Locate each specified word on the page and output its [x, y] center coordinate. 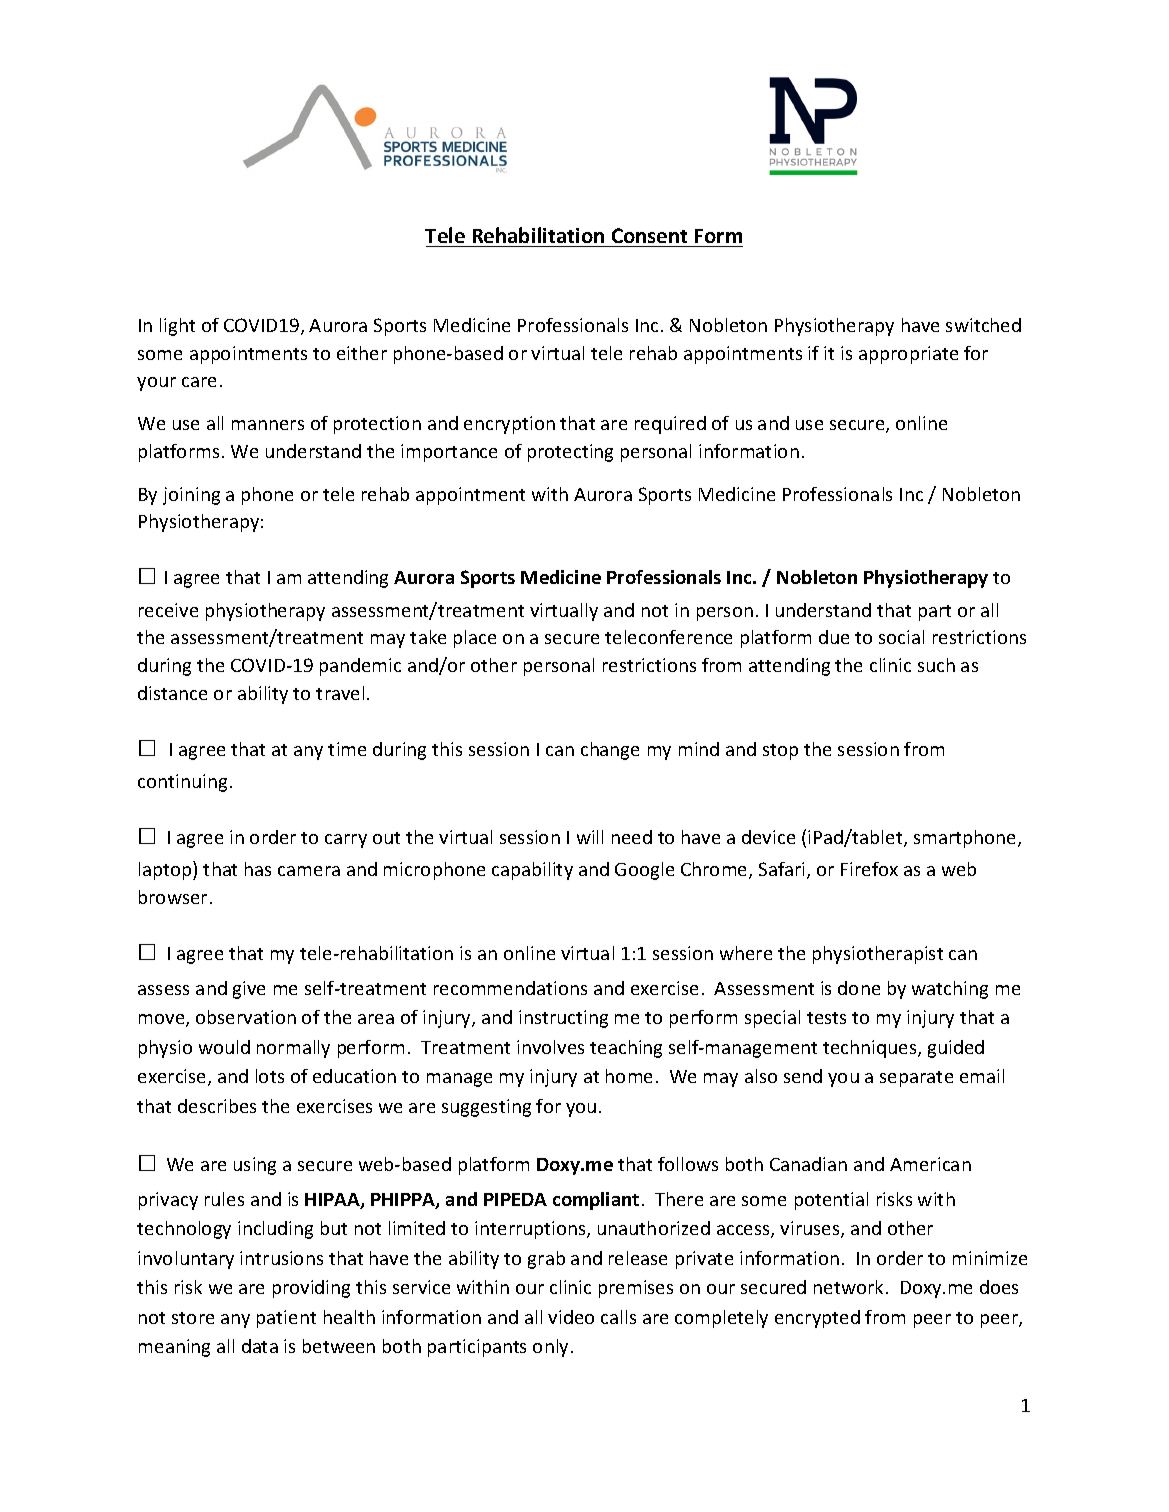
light [177, 327]
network [850, 1287]
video [571, 1317]
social [901, 637]
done [859, 988]
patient [286, 1319]
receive [168, 610]
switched [983, 325]
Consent [649, 235]
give [249, 990]
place [475, 639]
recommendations [510, 988]
